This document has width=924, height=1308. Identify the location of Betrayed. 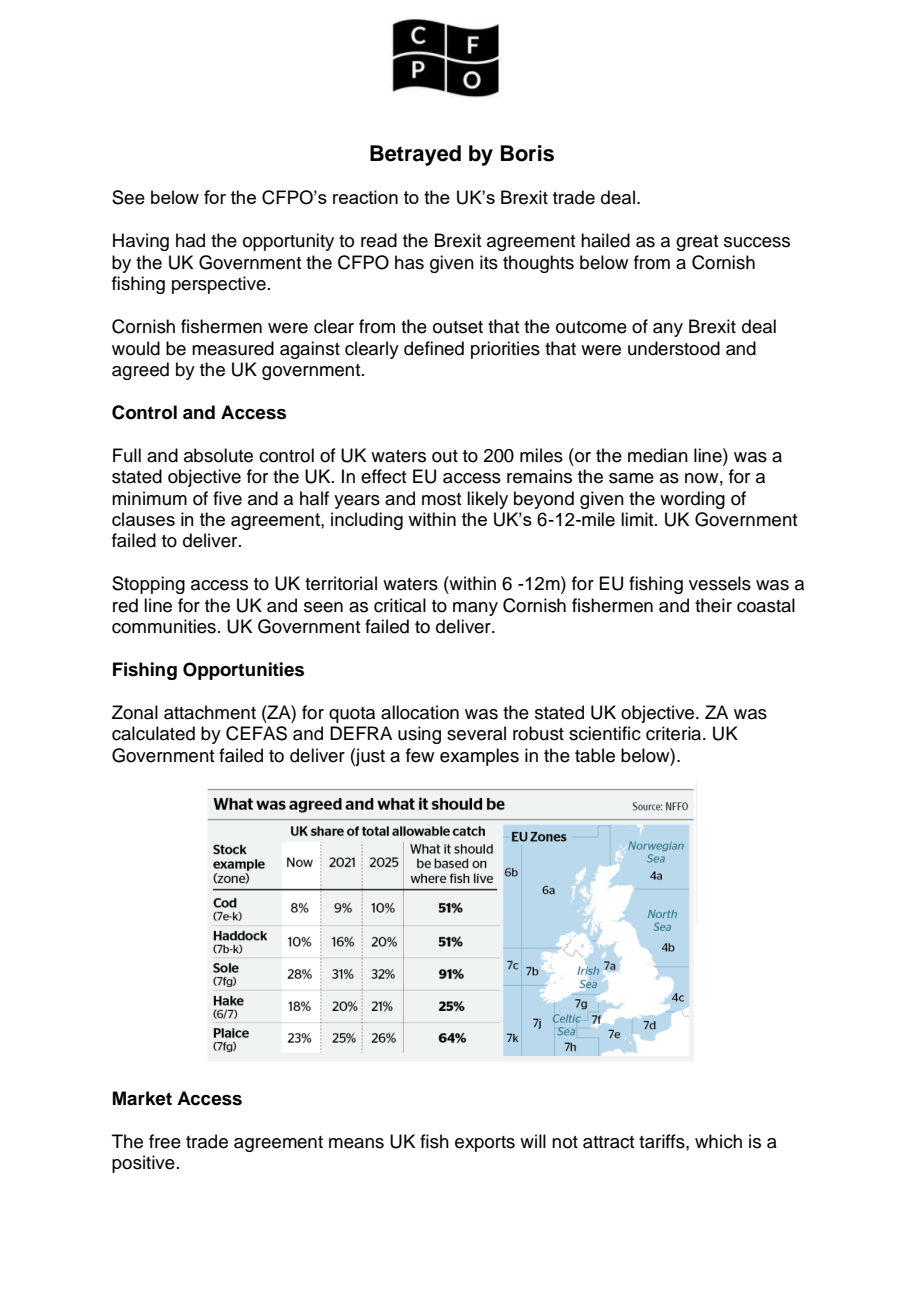
(415, 155).
